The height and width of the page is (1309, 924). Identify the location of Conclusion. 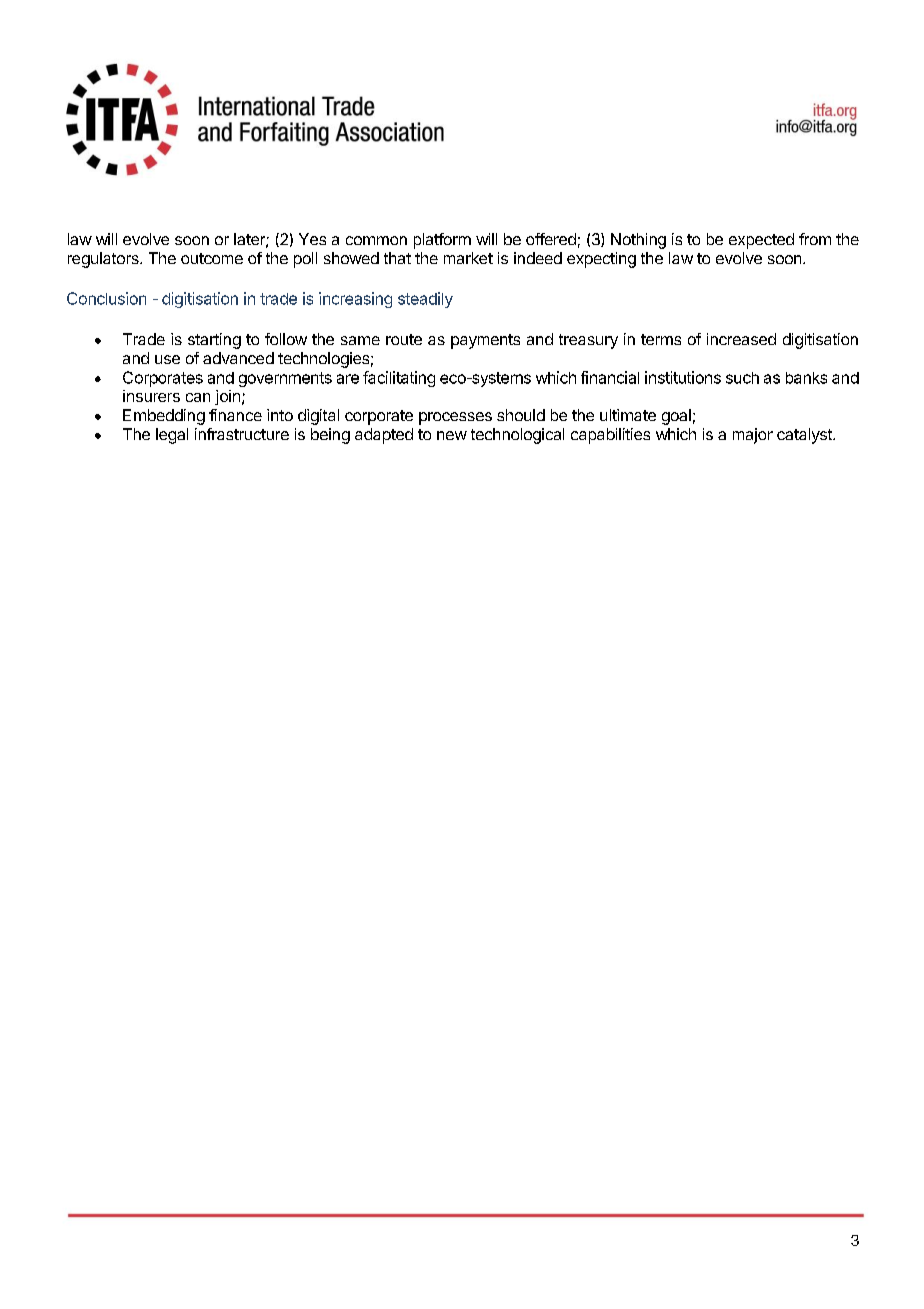
(106, 298).
